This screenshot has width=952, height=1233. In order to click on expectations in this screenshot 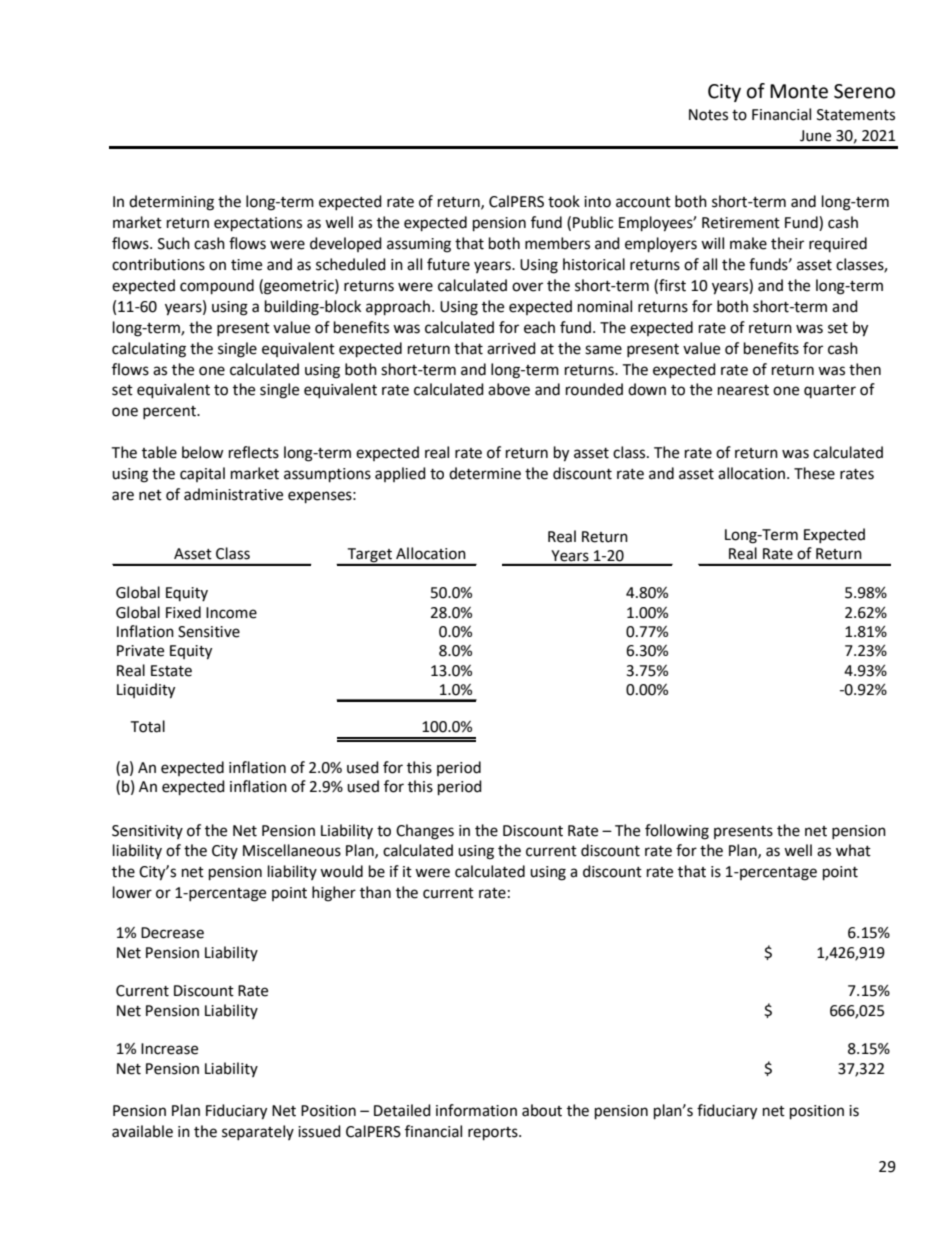, I will do `click(258, 224)`.
